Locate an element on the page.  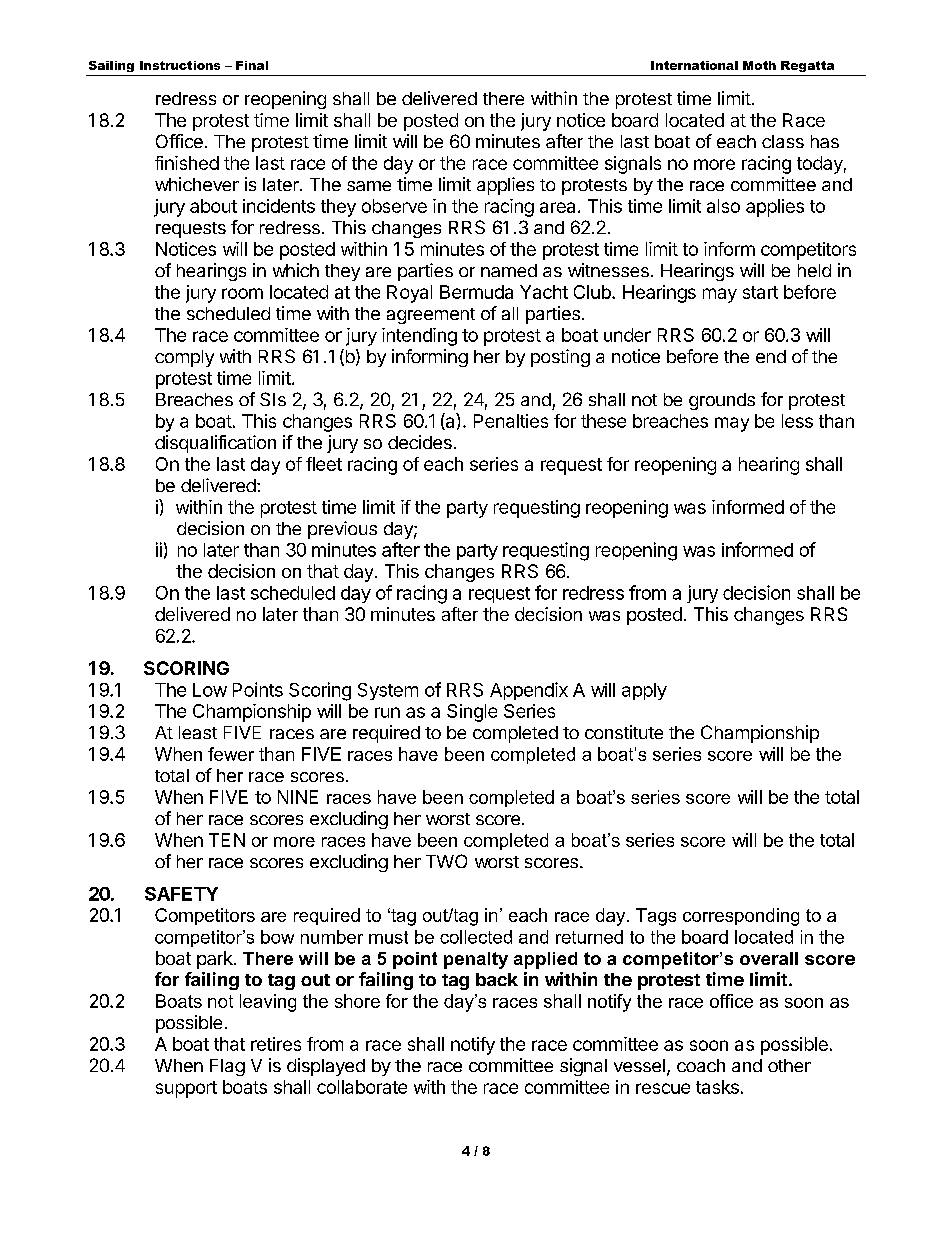
Flag is located at coordinates (227, 1067).
